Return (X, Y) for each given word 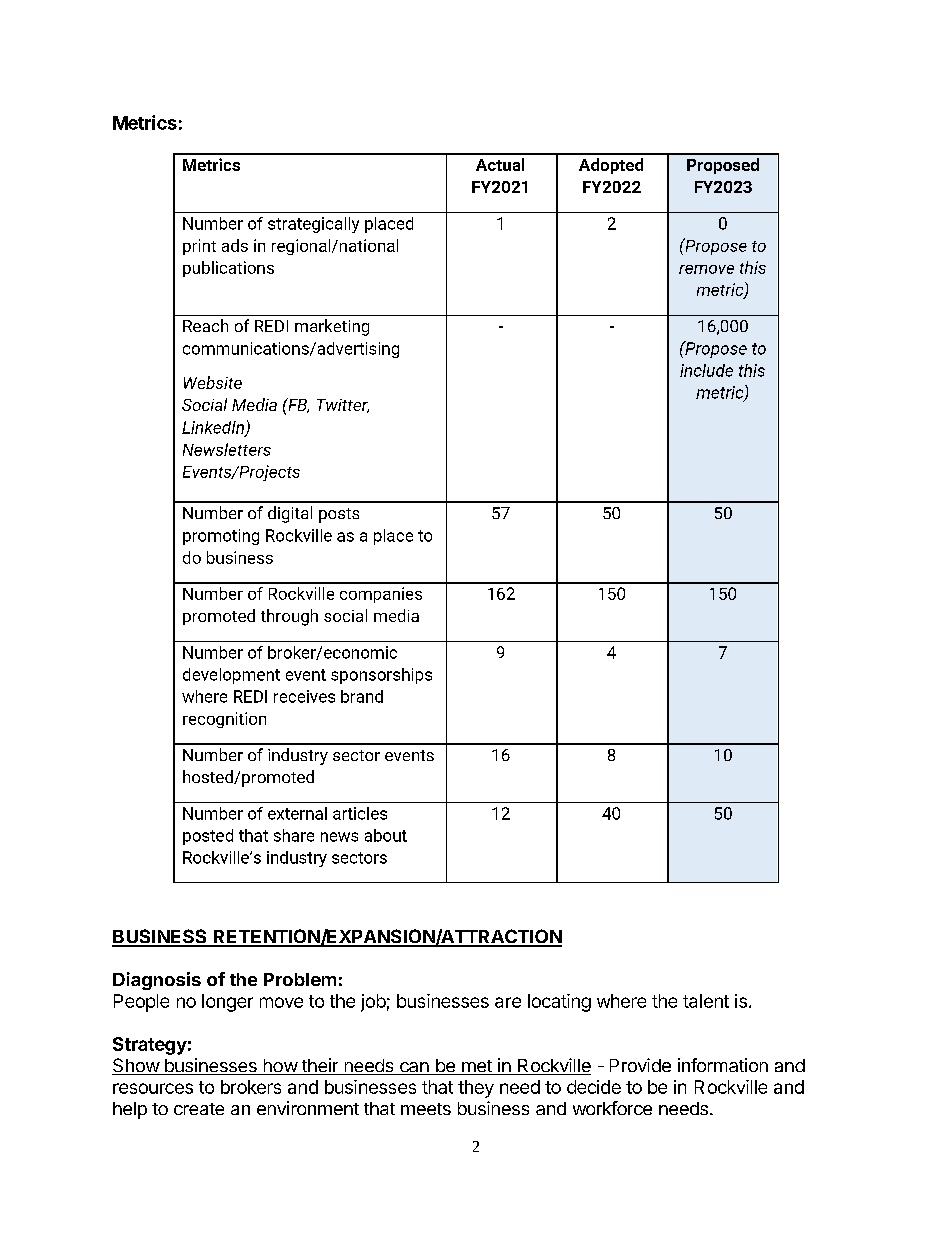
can (414, 1068)
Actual (500, 164)
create (199, 1109)
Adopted (611, 166)
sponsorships (381, 676)
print (199, 247)
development (231, 676)
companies (381, 595)
